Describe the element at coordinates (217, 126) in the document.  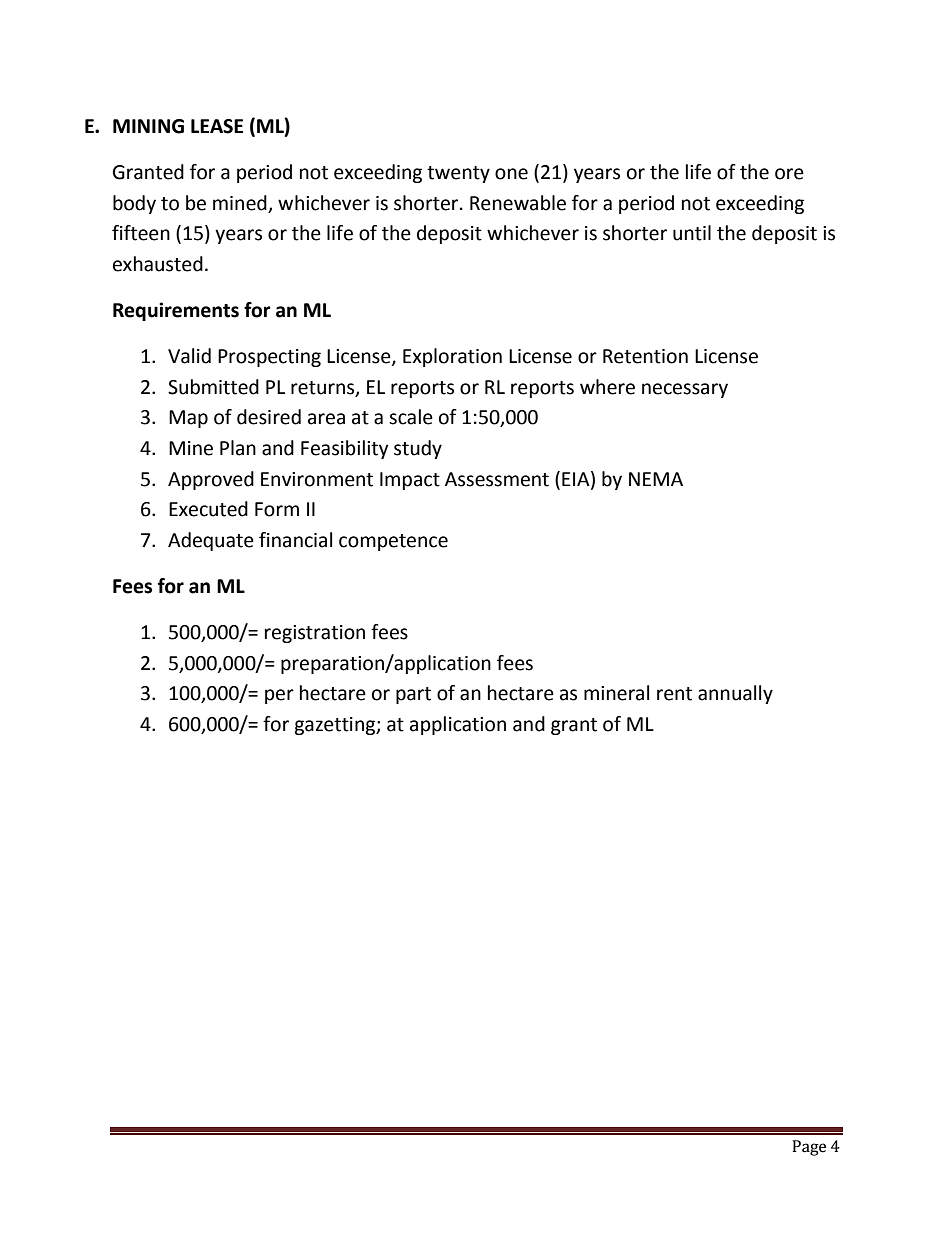
I see `LEASE` at that location.
